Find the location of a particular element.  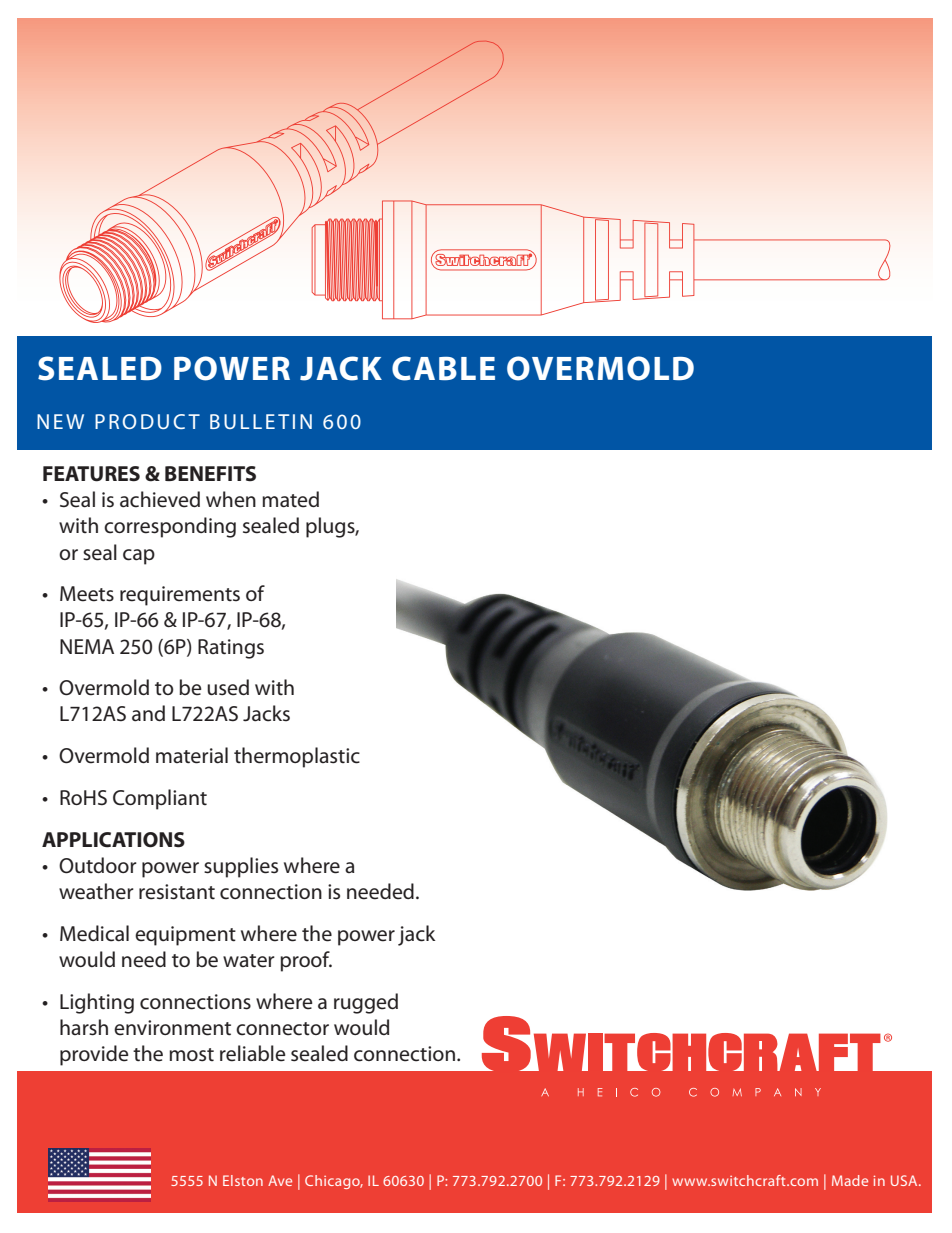

Elston is located at coordinates (243, 1180).
